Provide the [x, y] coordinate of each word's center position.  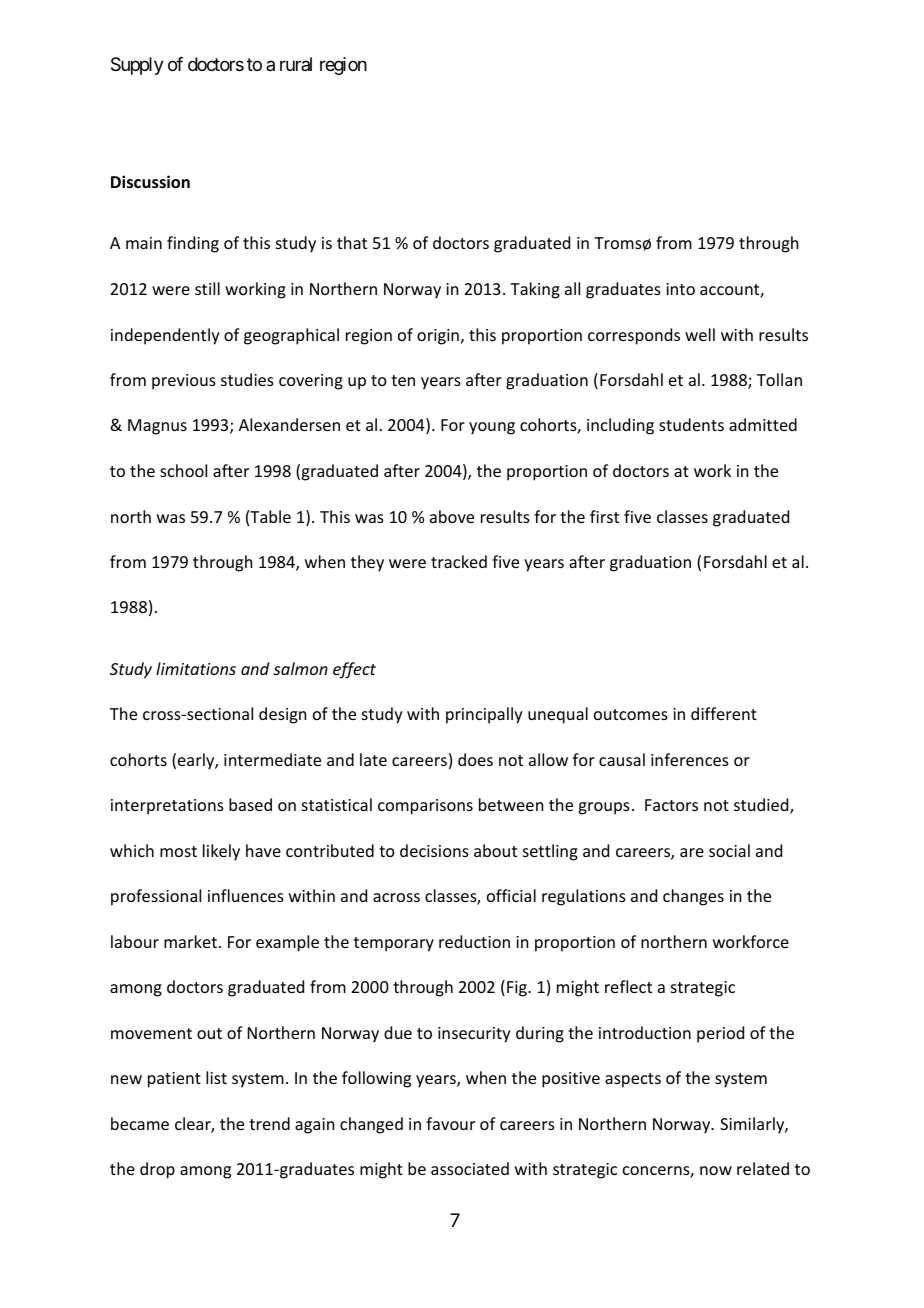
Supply [137, 66]
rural [296, 64]
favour [450, 1123]
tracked [459, 561]
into [680, 289]
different [724, 713]
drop [157, 1170]
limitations [196, 668]
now [716, 1170]
